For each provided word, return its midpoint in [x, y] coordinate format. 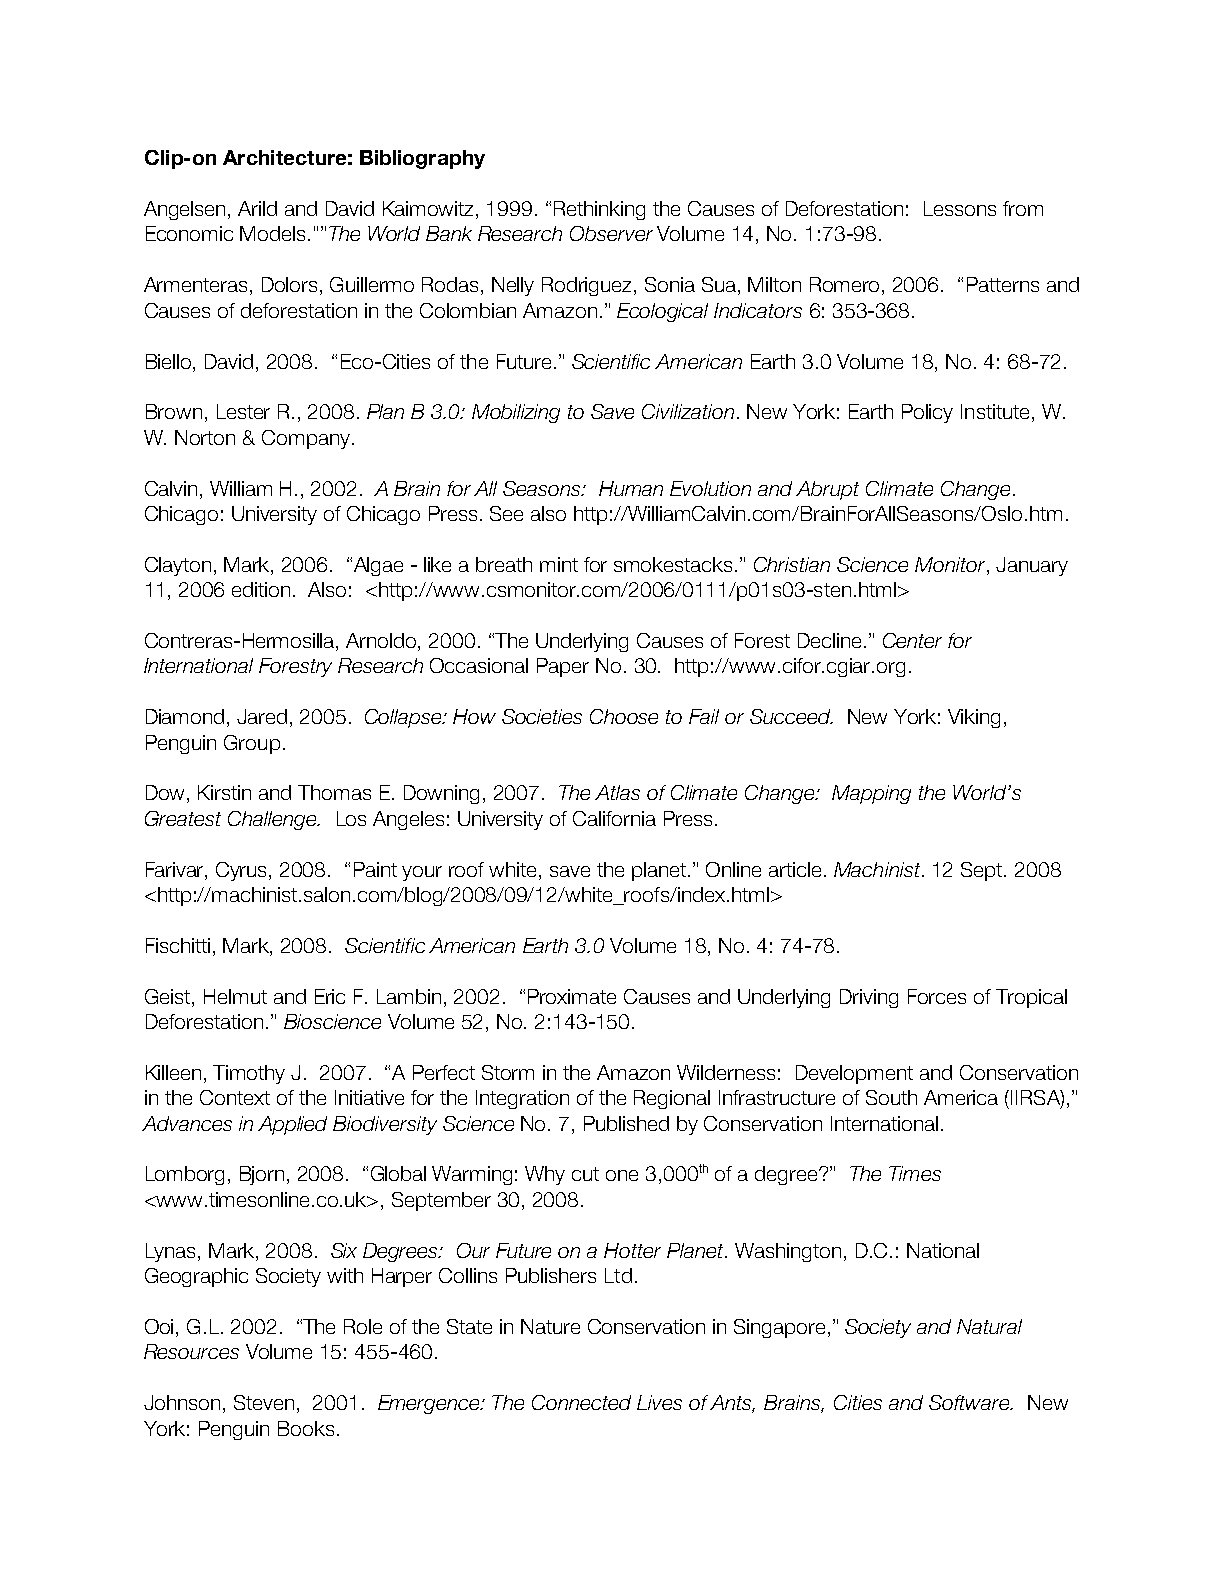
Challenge [273, 820]
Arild [257, 208]
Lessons [960, 208]
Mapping [871, 794]
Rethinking [599, 210]
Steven [264, 1402]
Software [970, 1402]
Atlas [617, 792]
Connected [581, 1402]
